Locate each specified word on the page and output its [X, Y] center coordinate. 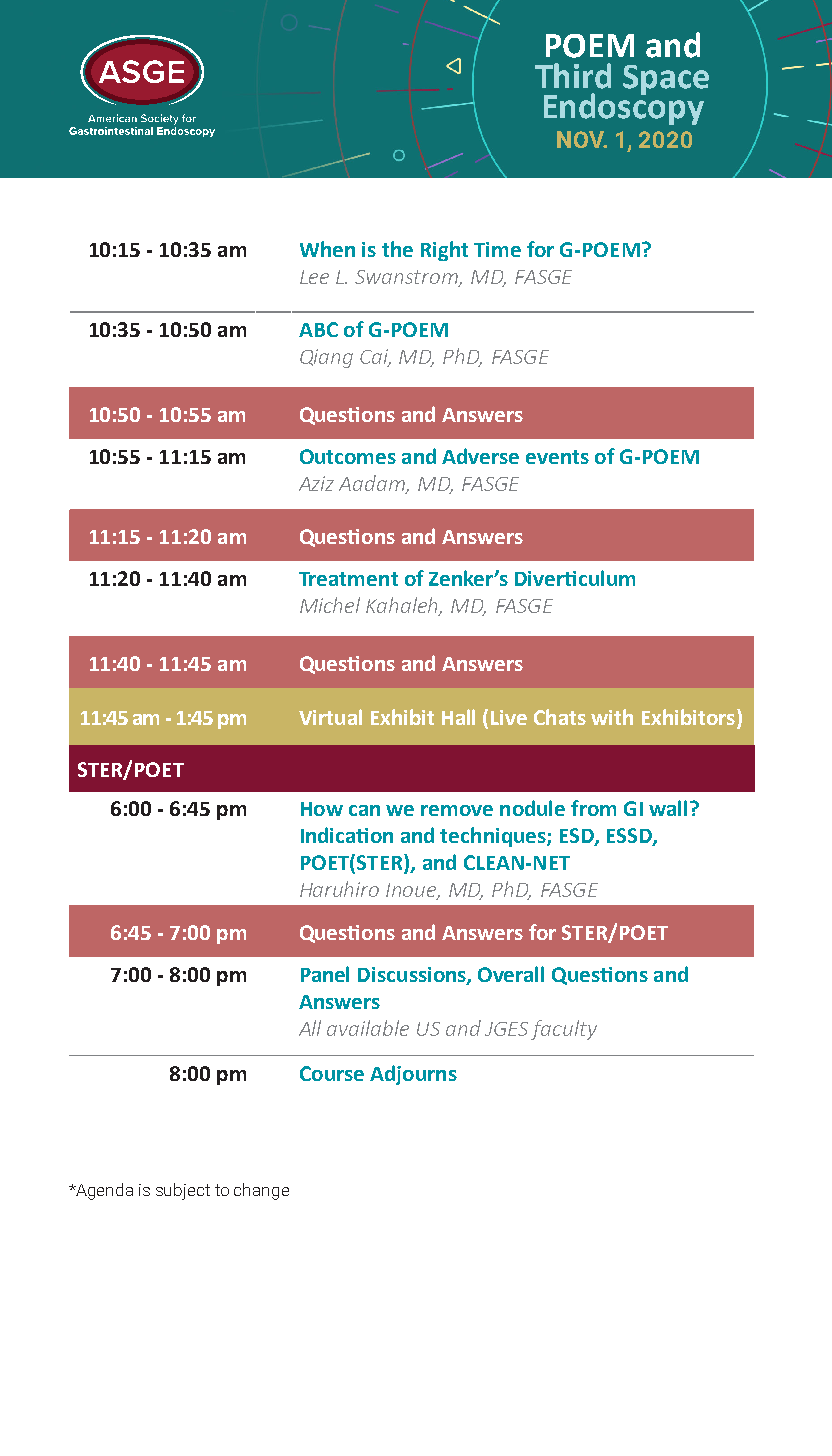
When [327, 249]
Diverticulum [575, 578]
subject [183, 1191]
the [397, 249]
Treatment [348, 579]
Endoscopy [624, 108]
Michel [330, 605]
